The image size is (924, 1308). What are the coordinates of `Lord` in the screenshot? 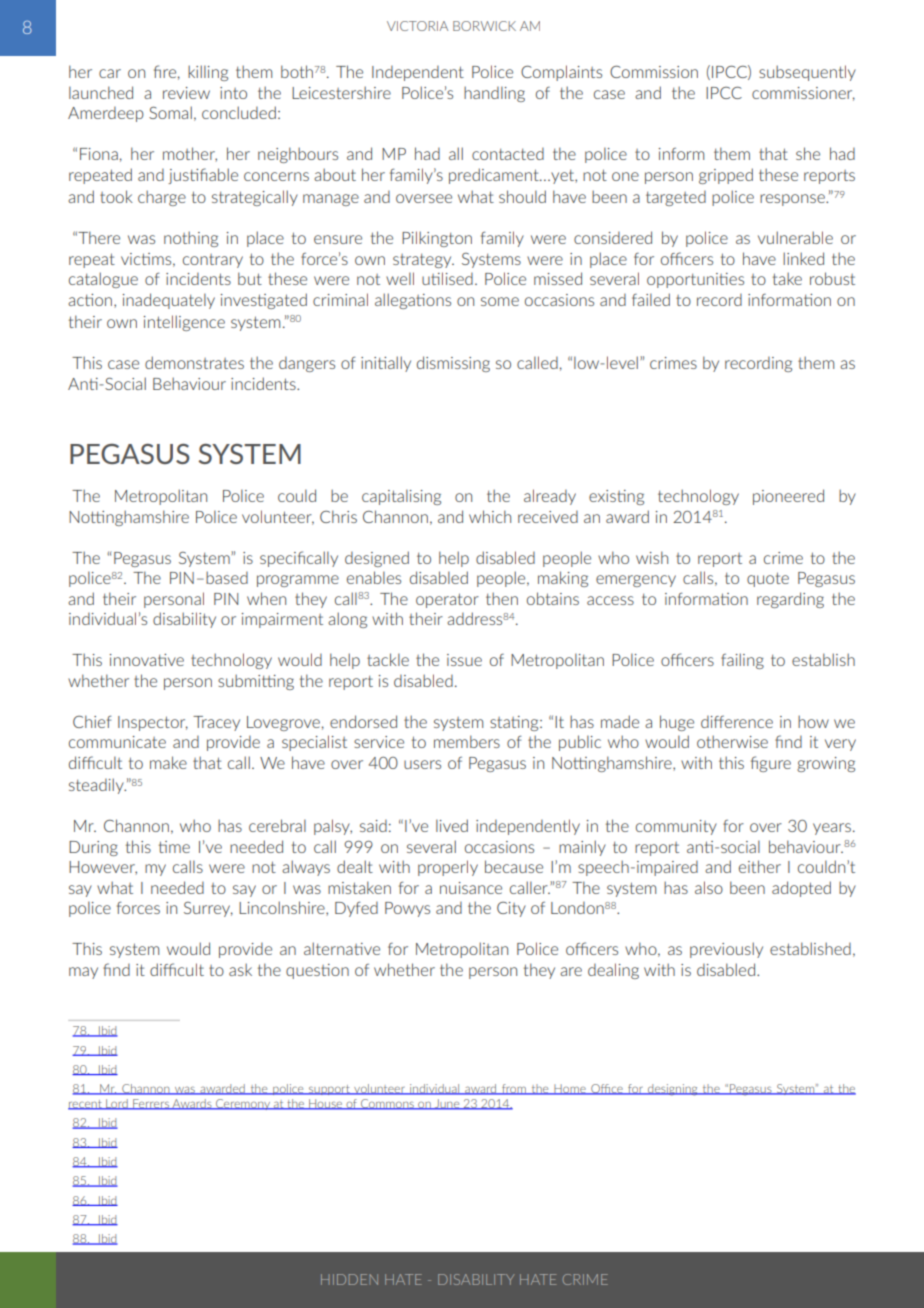 It's located at (117, 1104).
